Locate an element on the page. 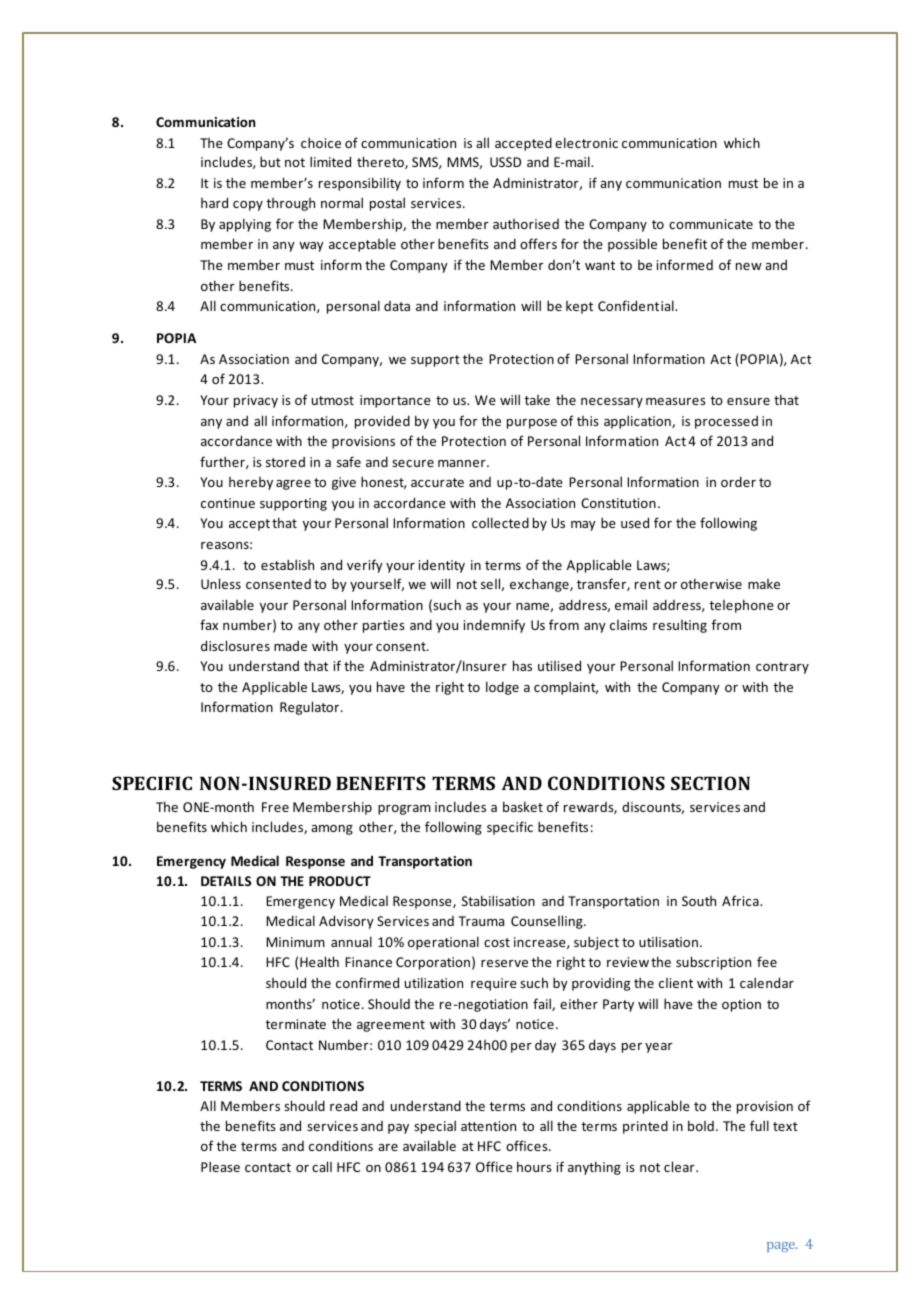 The image size is (924, 1308). lodge is located at coordinates (502, 688).
